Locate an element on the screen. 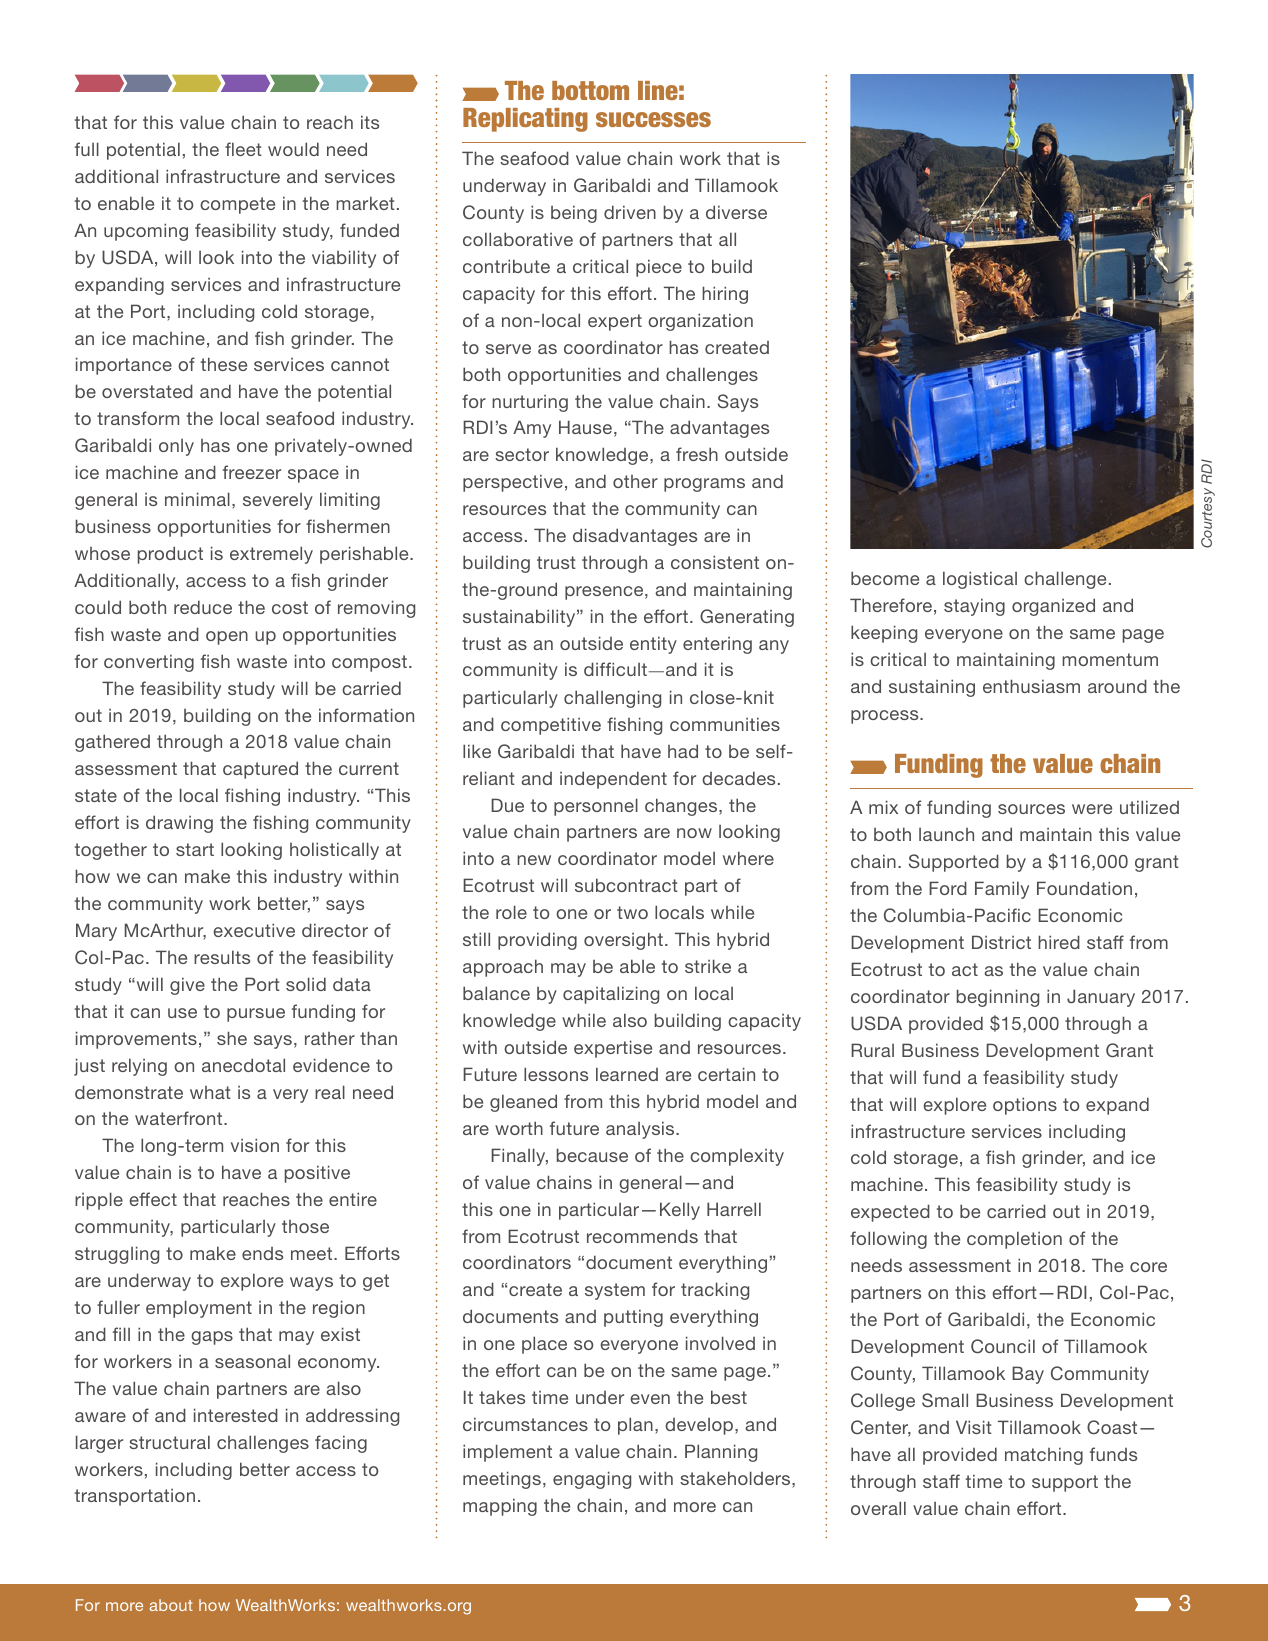 Image resolution: width=1268 pixels, height=1641 pixels. start is located at coordinates (195, 849).
